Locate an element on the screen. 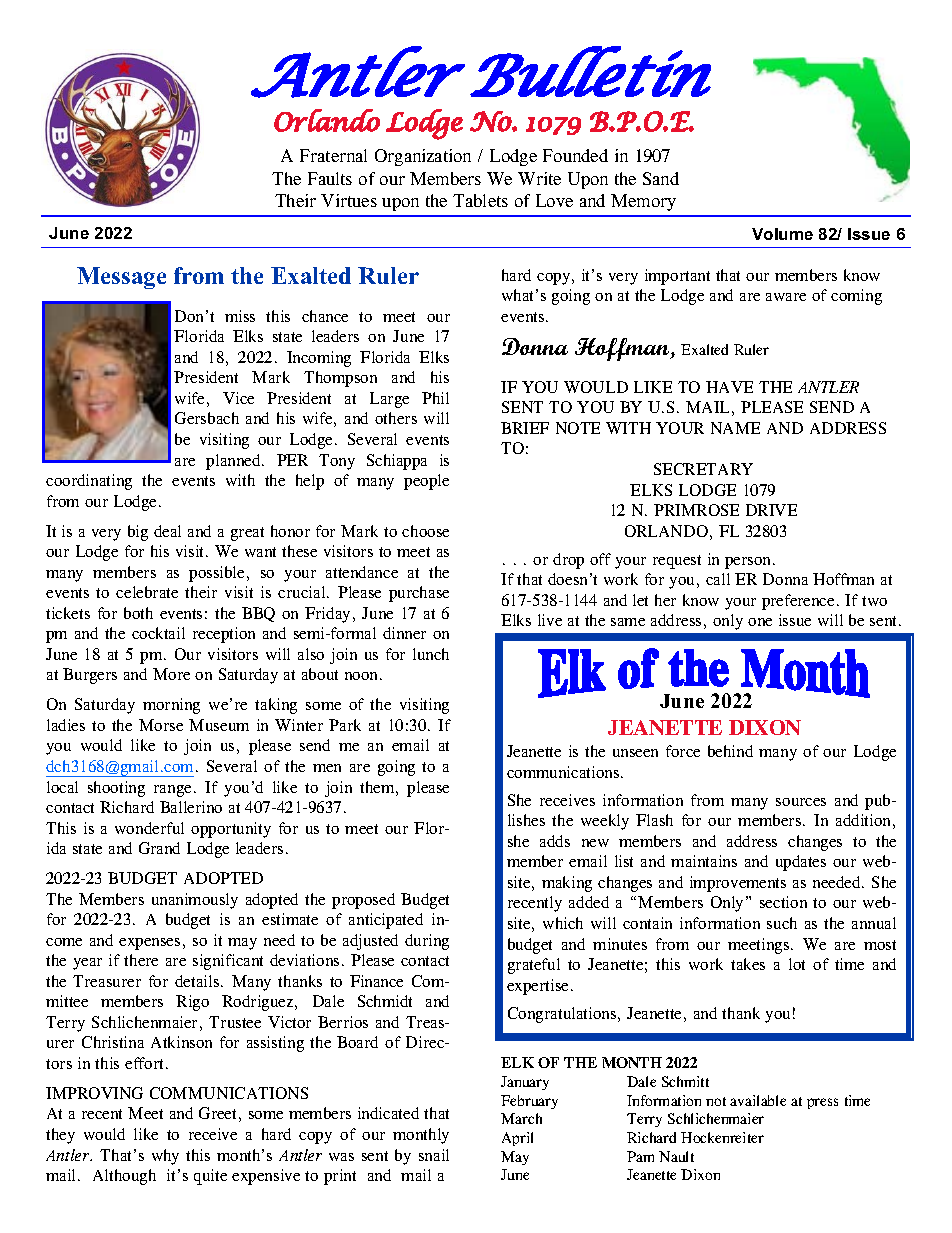 The width and height of the screenshot is (952, 1233). why is located at coordinates (165, 1157).
